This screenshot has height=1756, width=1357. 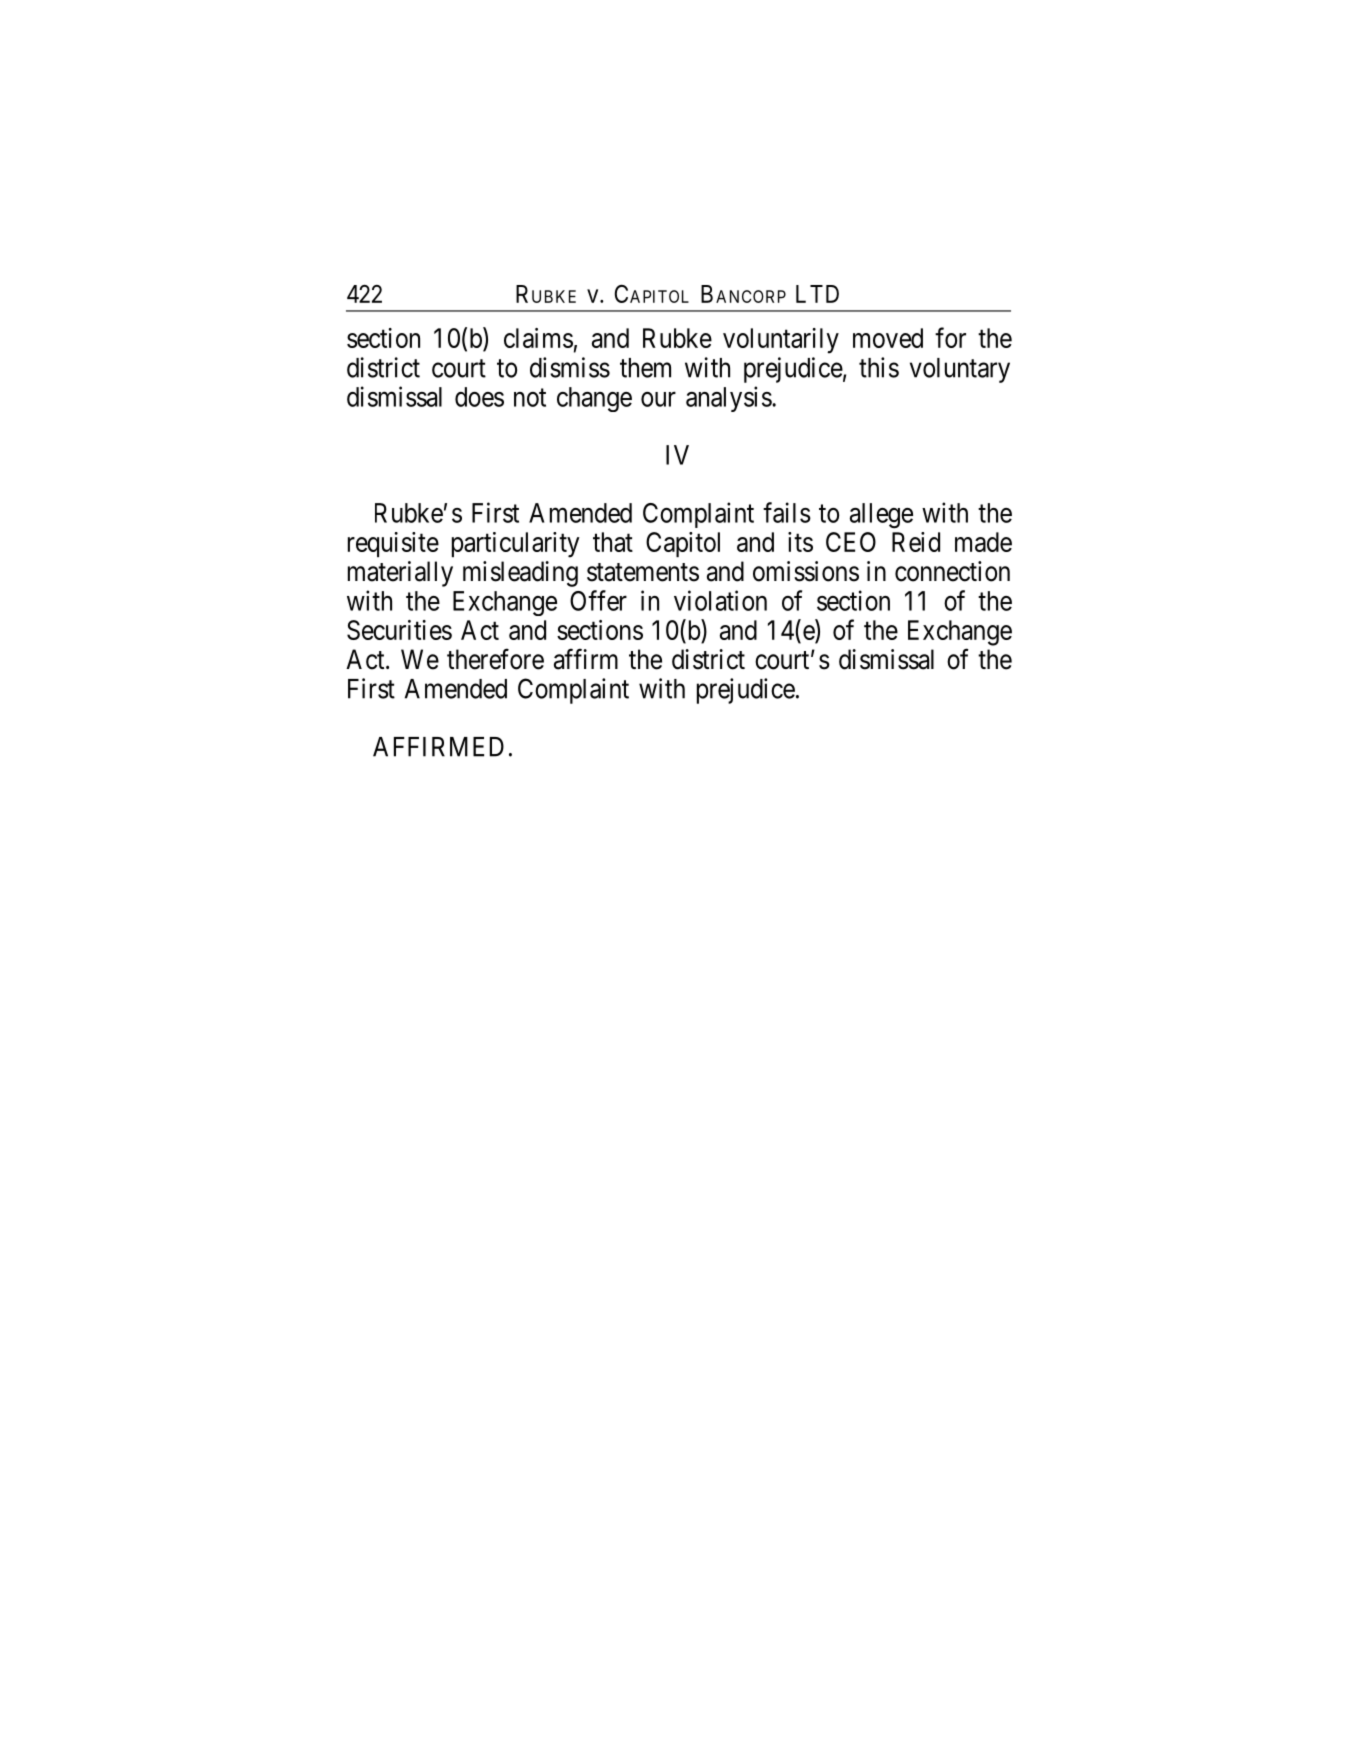 What do you see at coordinates (787, 512) in the screenshot?
I see `fails` at bounding box center [787, 512].
